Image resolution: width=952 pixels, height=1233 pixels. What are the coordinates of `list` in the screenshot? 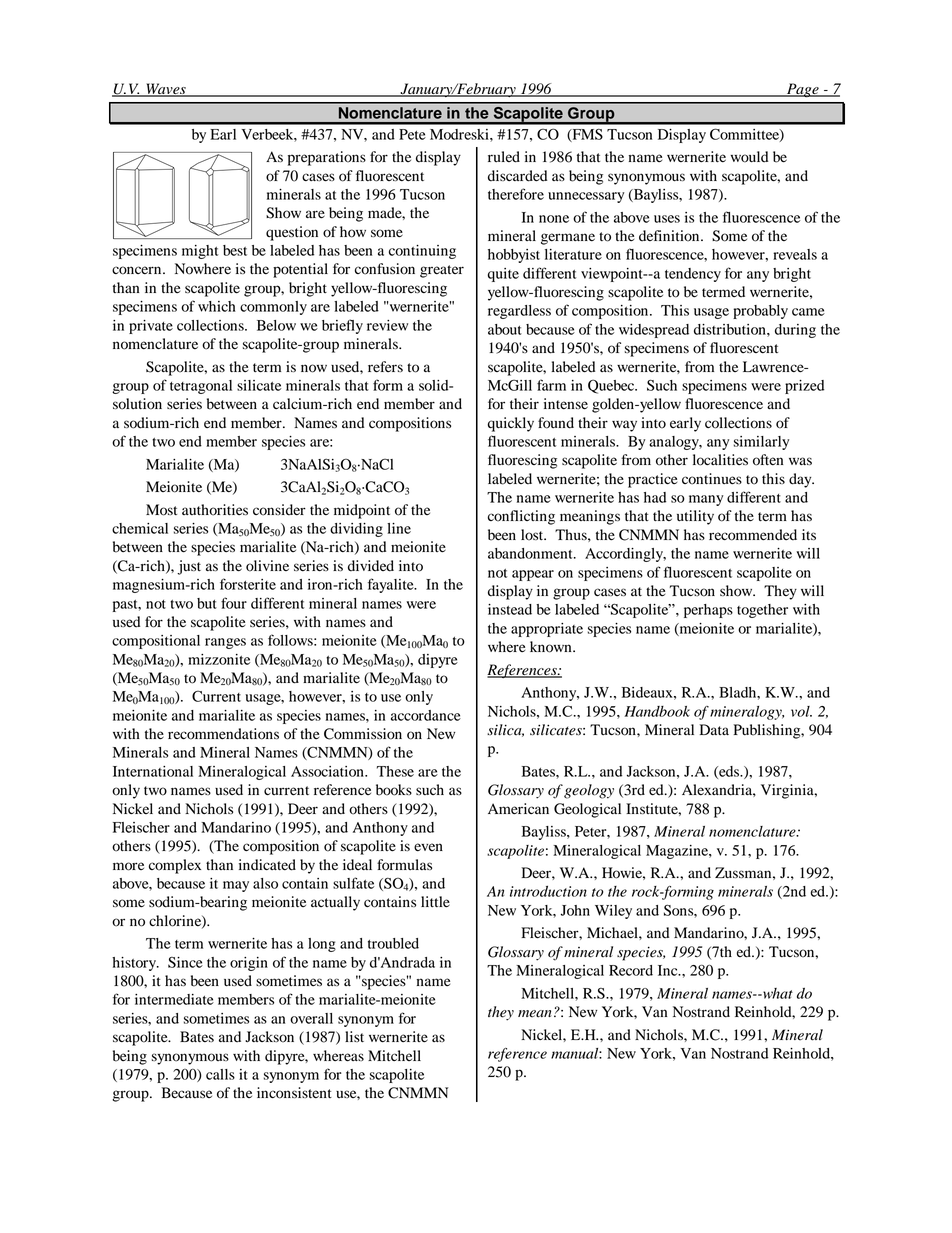 It's located at (354, 1036).
